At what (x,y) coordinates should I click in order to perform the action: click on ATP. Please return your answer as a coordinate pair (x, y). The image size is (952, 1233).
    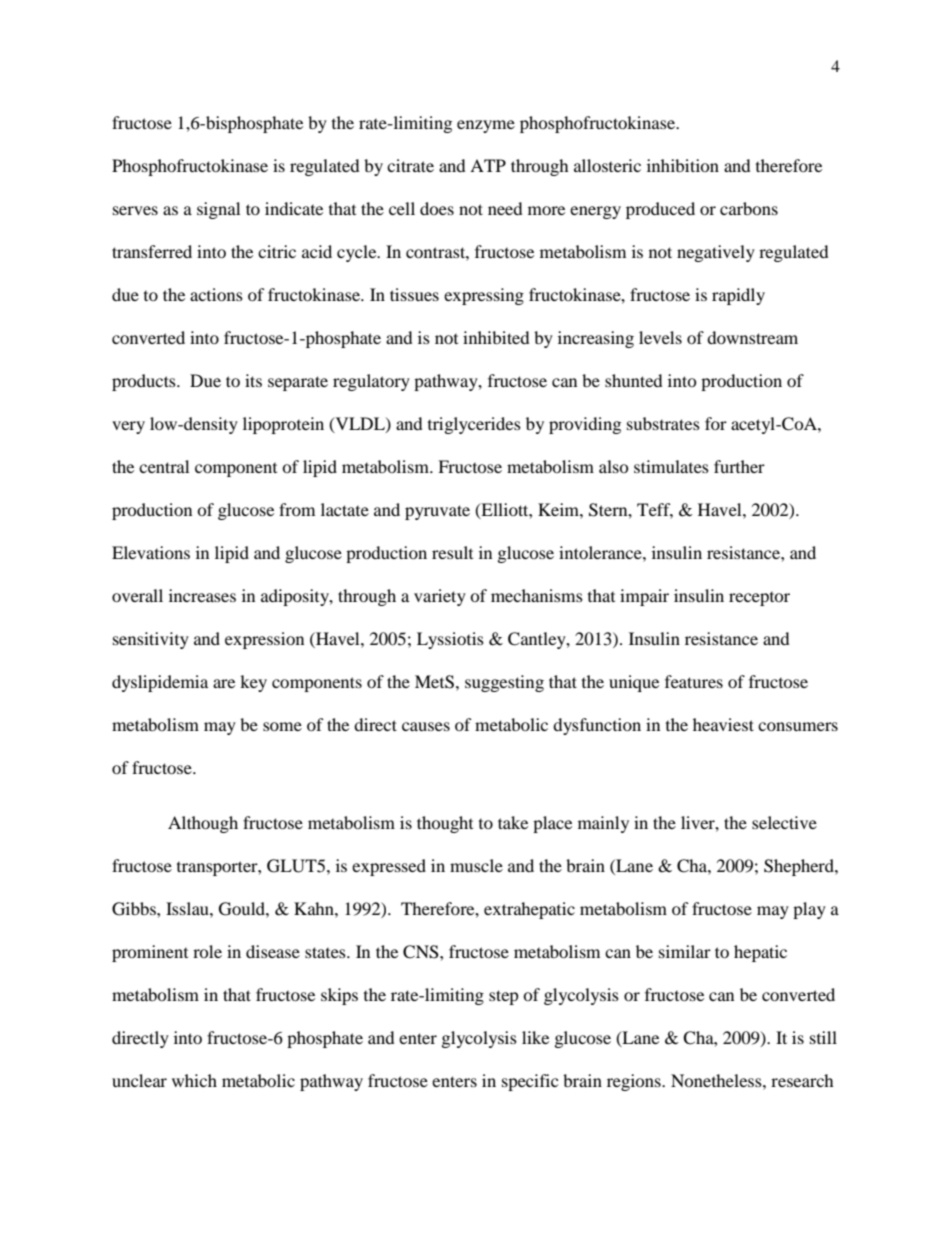
    Looking at the image, I should click on (488, 165).
